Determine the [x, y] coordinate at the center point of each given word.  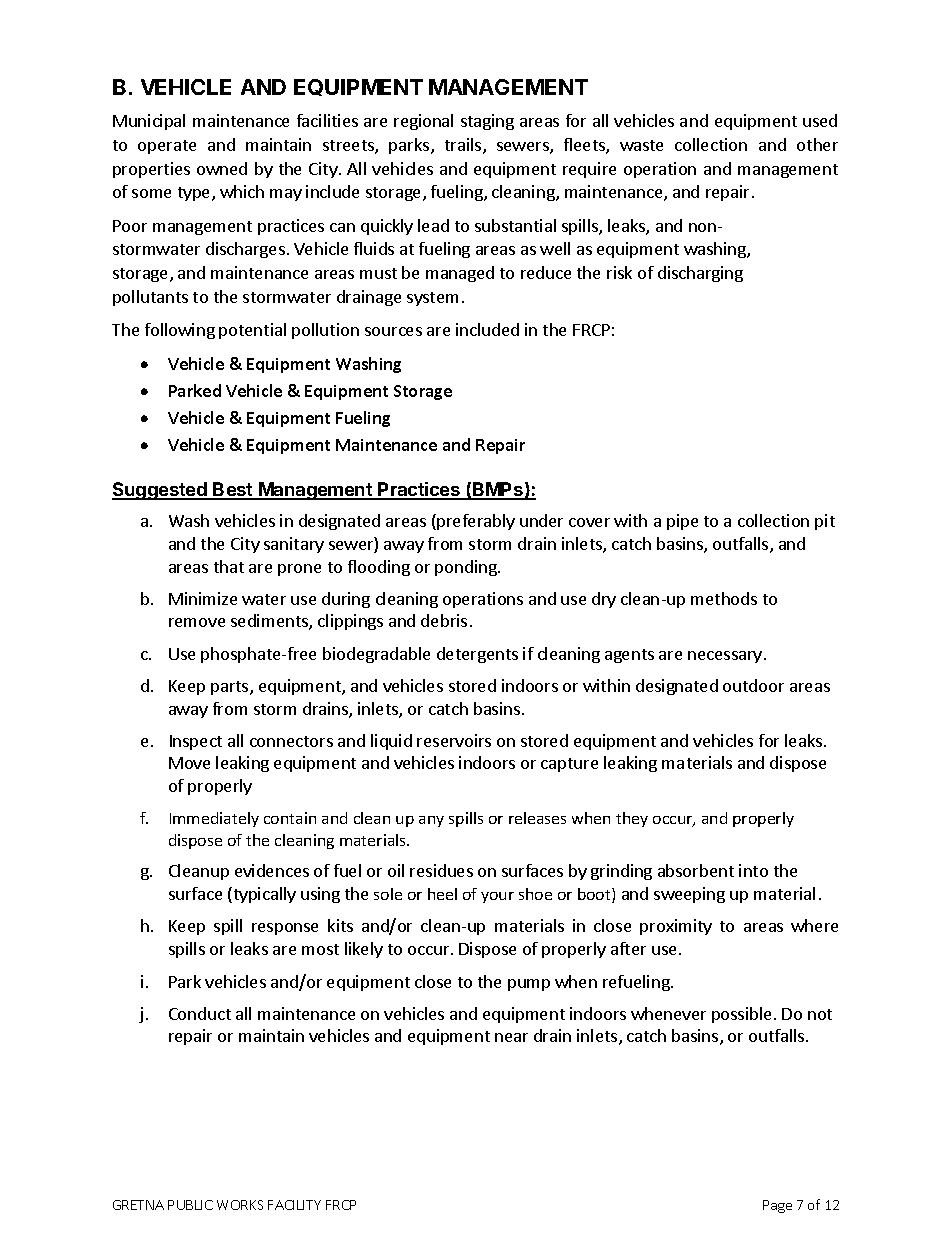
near [511, 1037]
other [817, 144]
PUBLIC [190, 1205]
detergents [477, 655]
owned [222, 168]
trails [464, 146]
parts [231, 688]
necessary [725, 657]
